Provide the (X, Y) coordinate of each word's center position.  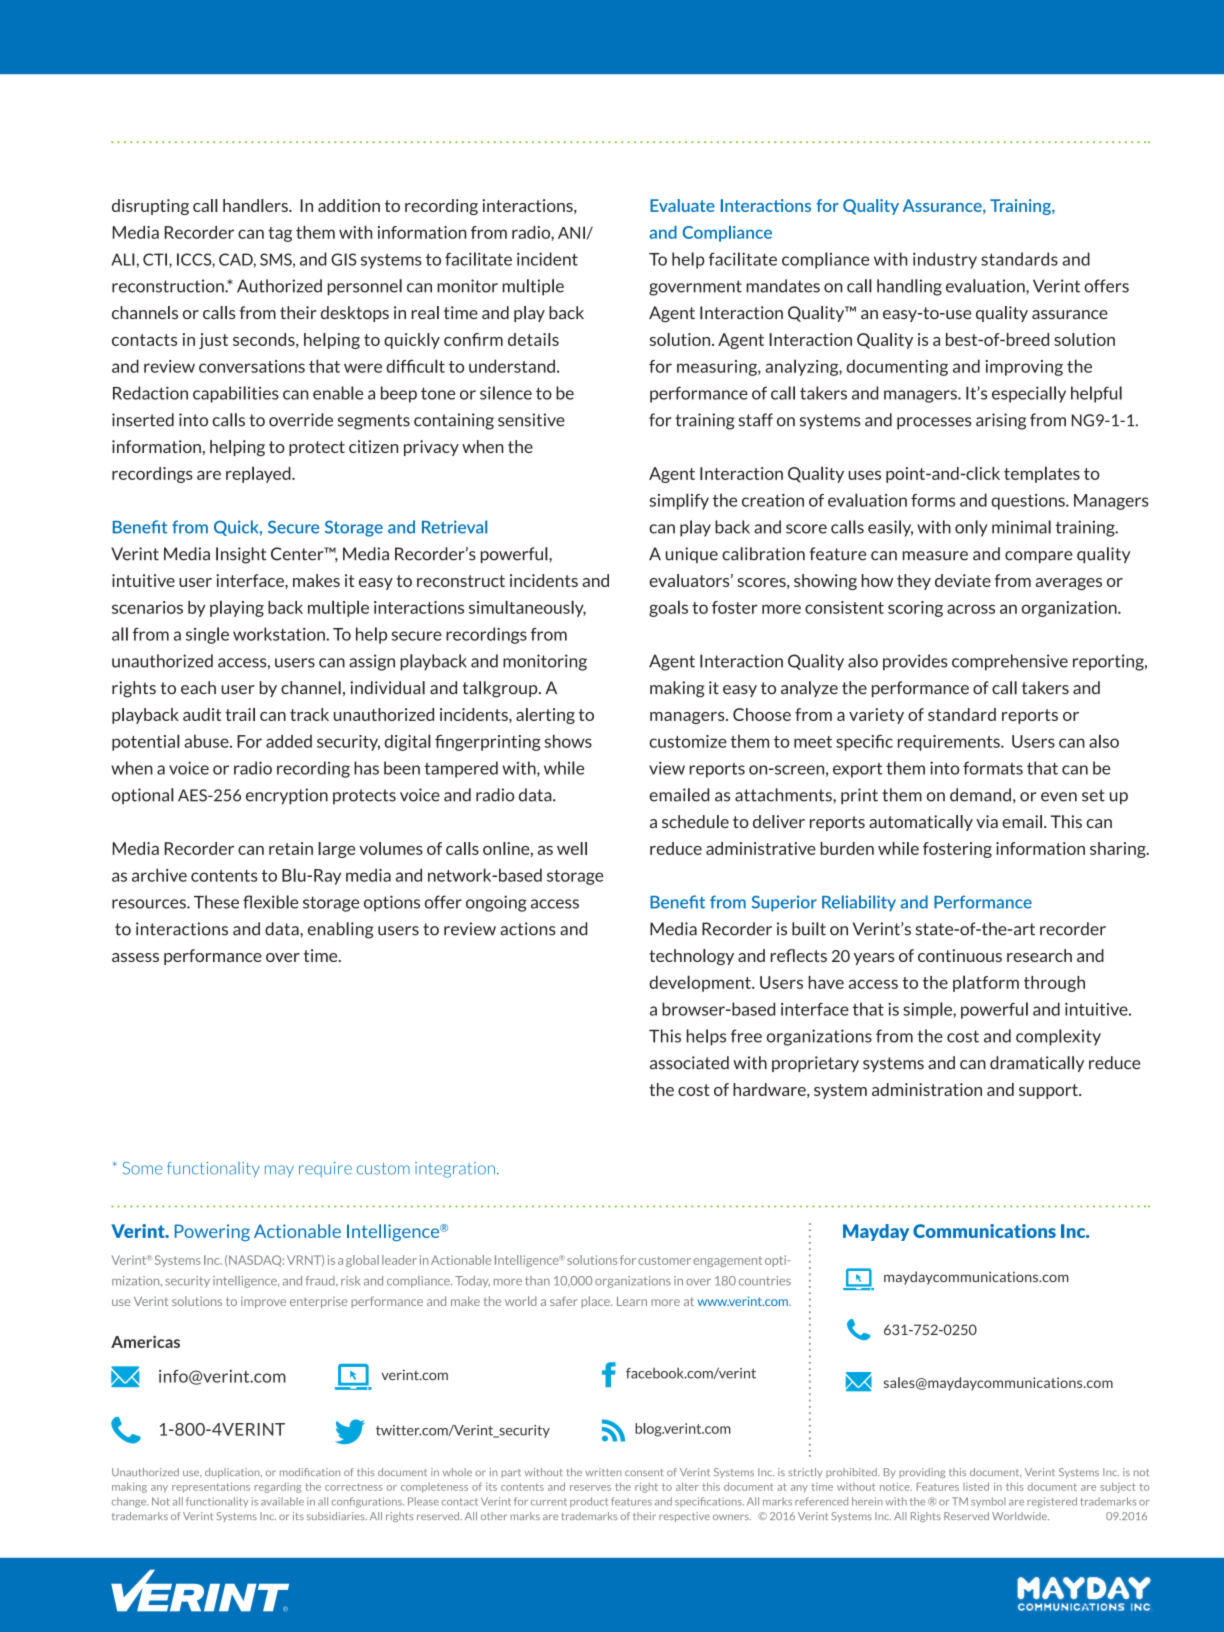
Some (142, 1168)
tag (280, 234)
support (1049, 1091)
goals (668, 608)
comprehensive (1010, 662)
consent (644, 1472)
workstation (280, 634)
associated (689, 1063)
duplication (233, 1473)
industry (945, 260)
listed (976, 1486)
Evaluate (682, 205)
